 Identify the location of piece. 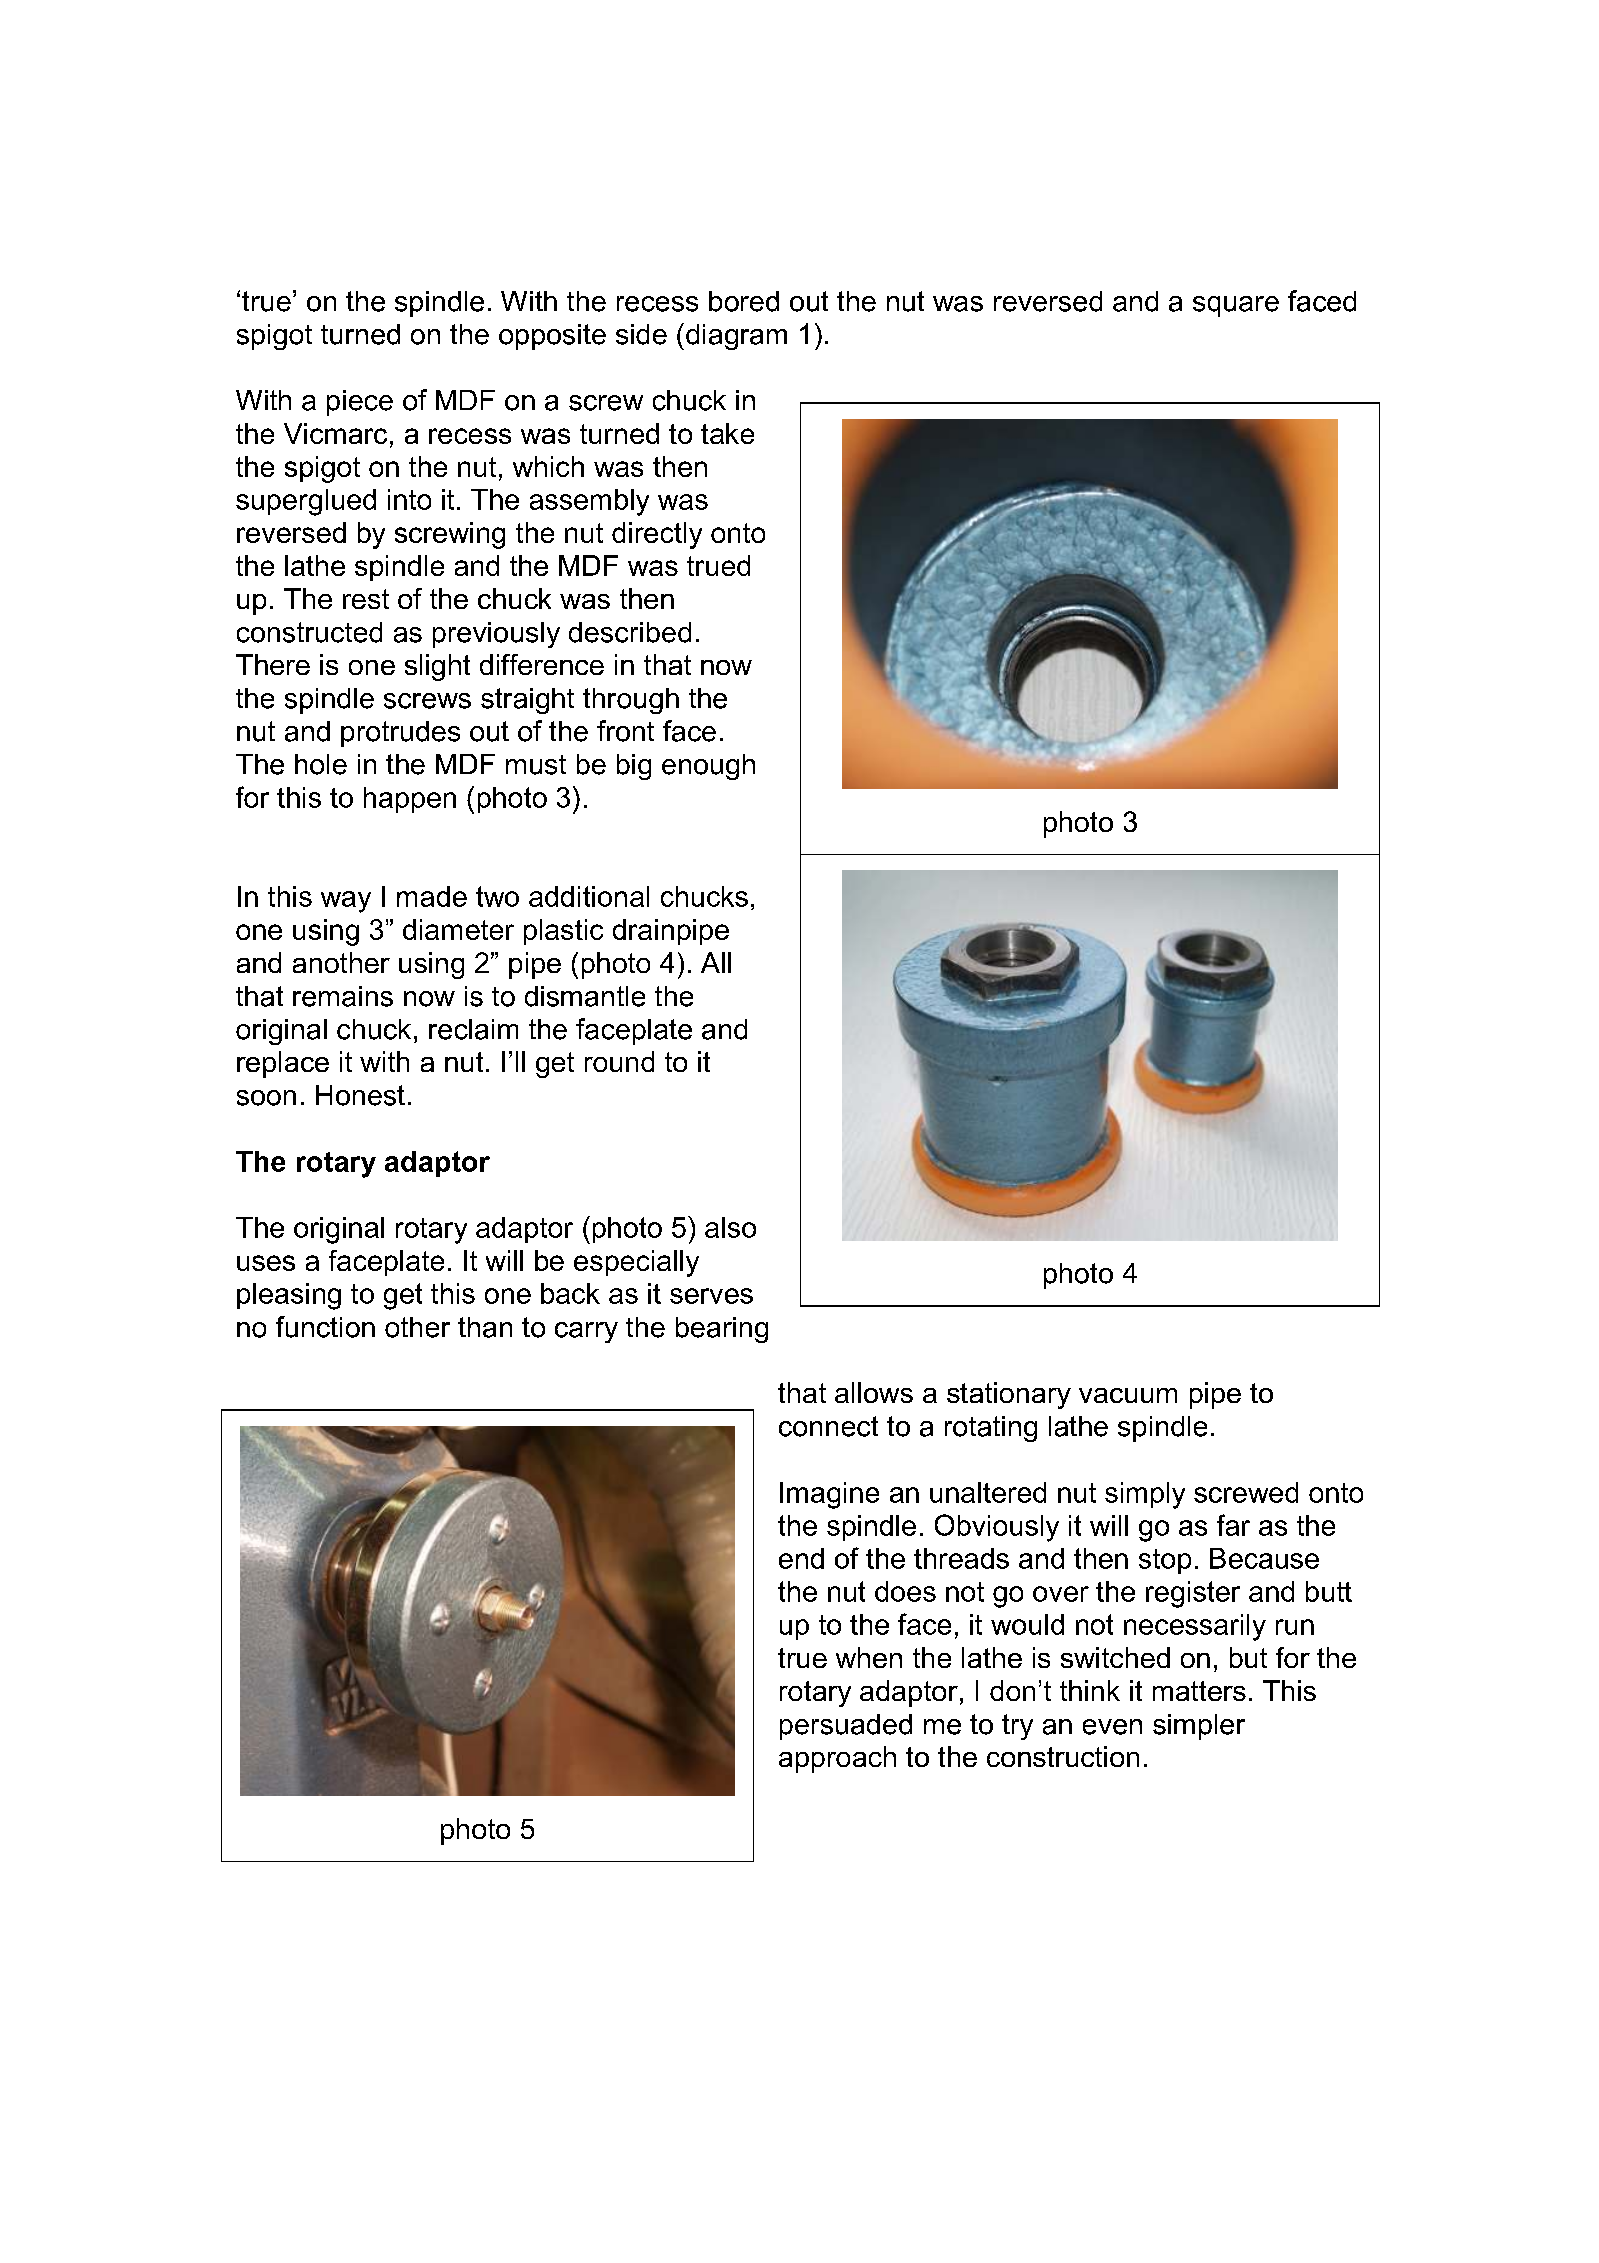
(360, 403).
